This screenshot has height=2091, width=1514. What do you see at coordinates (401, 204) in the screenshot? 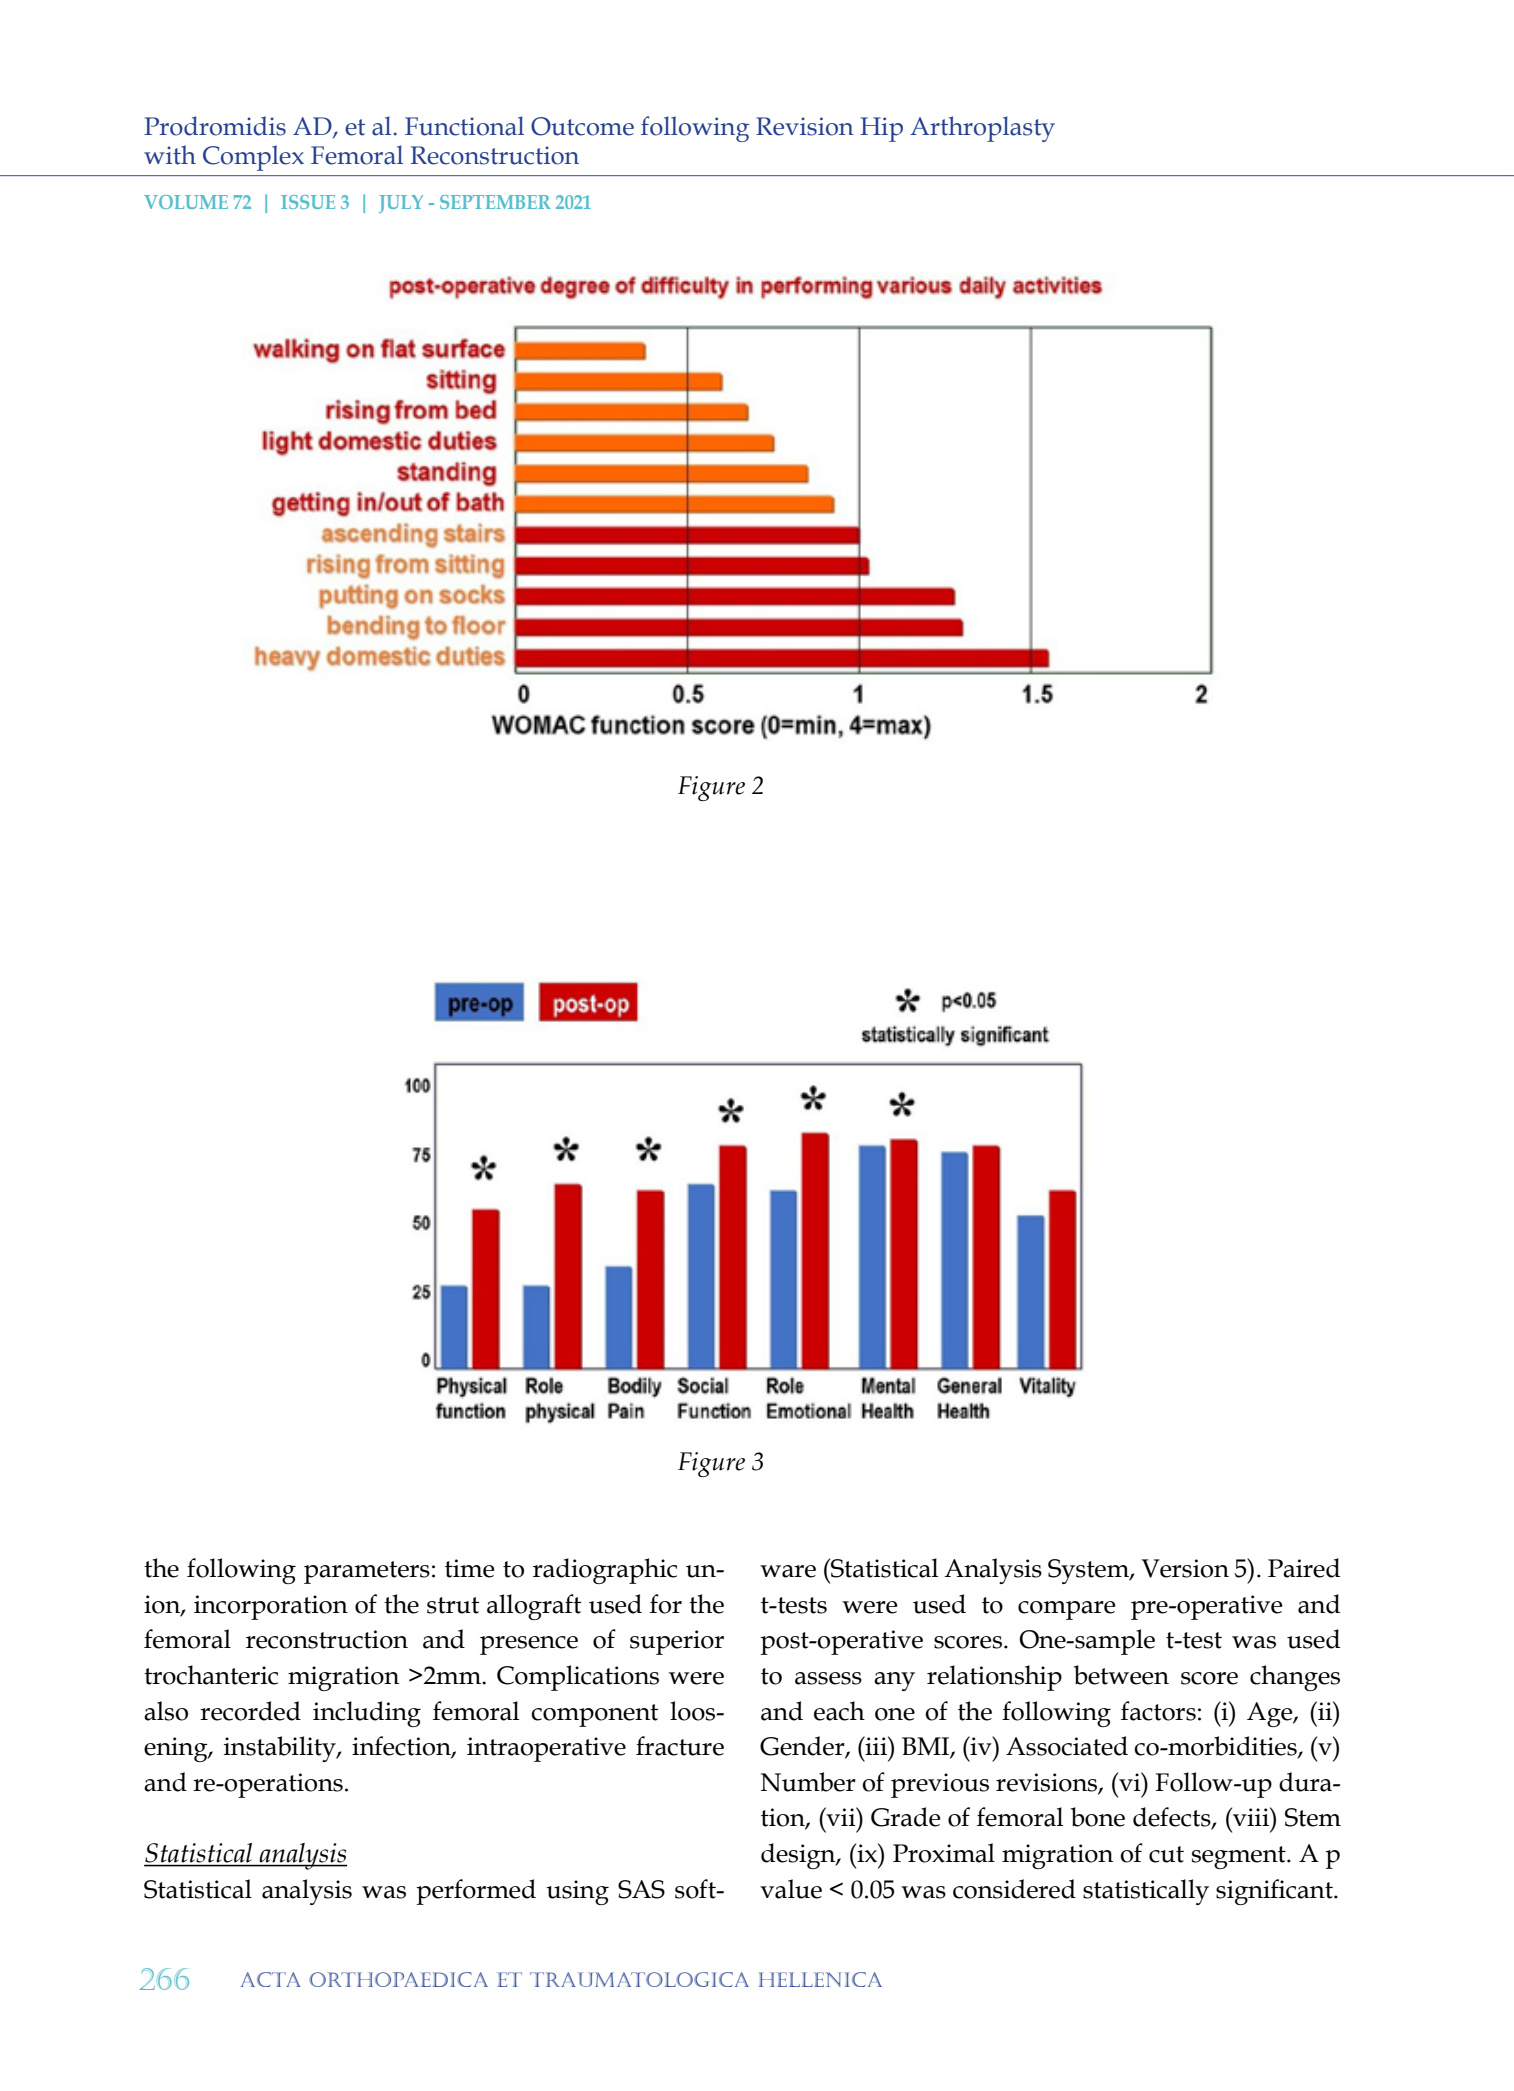
I see `JULY` at bounding box center [401, 204].
